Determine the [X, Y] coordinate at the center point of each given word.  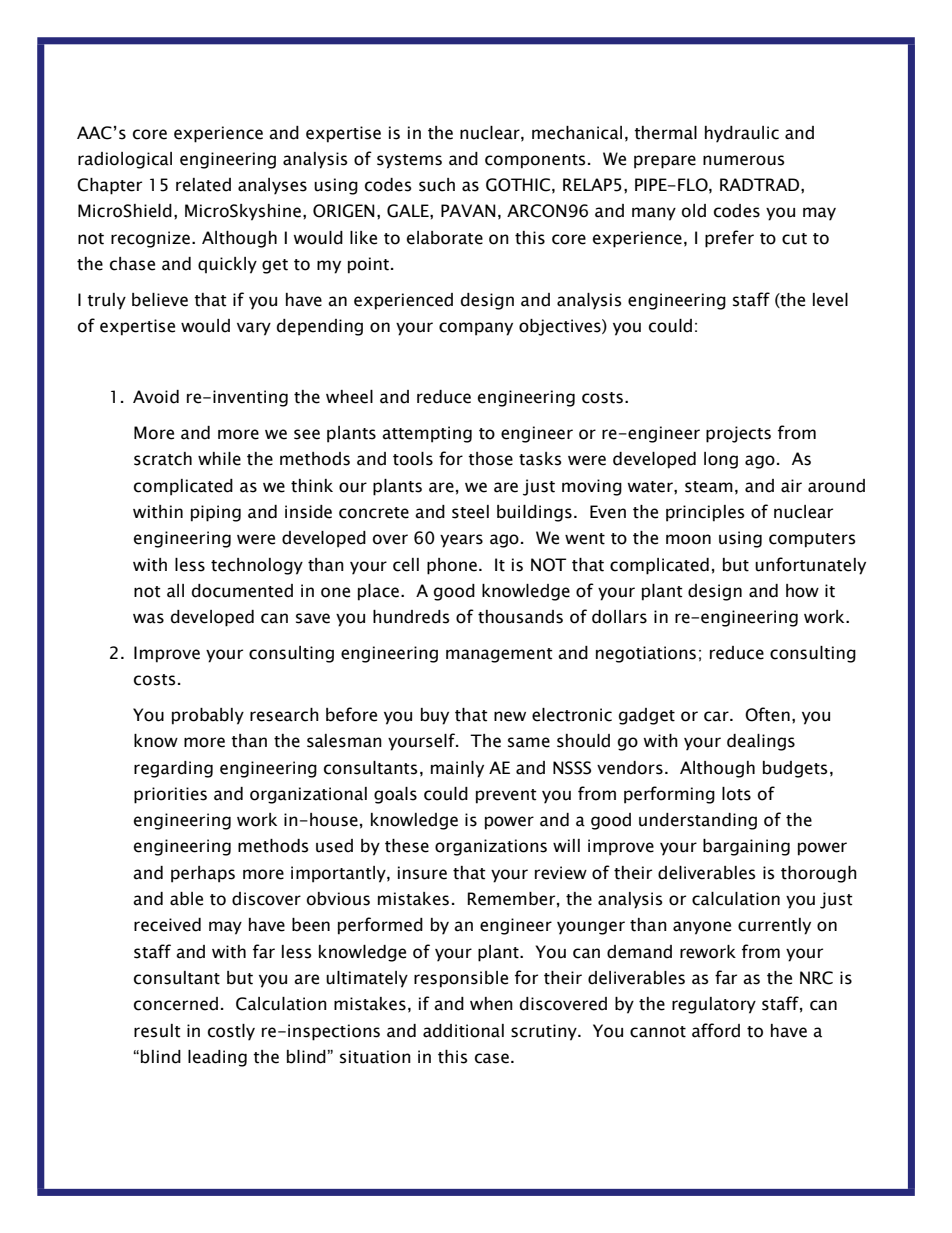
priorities [170, 795]
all [175, 591]
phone [452, 566]
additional [463, 1031]
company [476, 329]
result [157, 1031]
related [203, 185]
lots [736, 794]
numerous [744, 160]
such [437, 185]
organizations [491, 847]
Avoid [156, 397]
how [802, 591]
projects [738, 434]
